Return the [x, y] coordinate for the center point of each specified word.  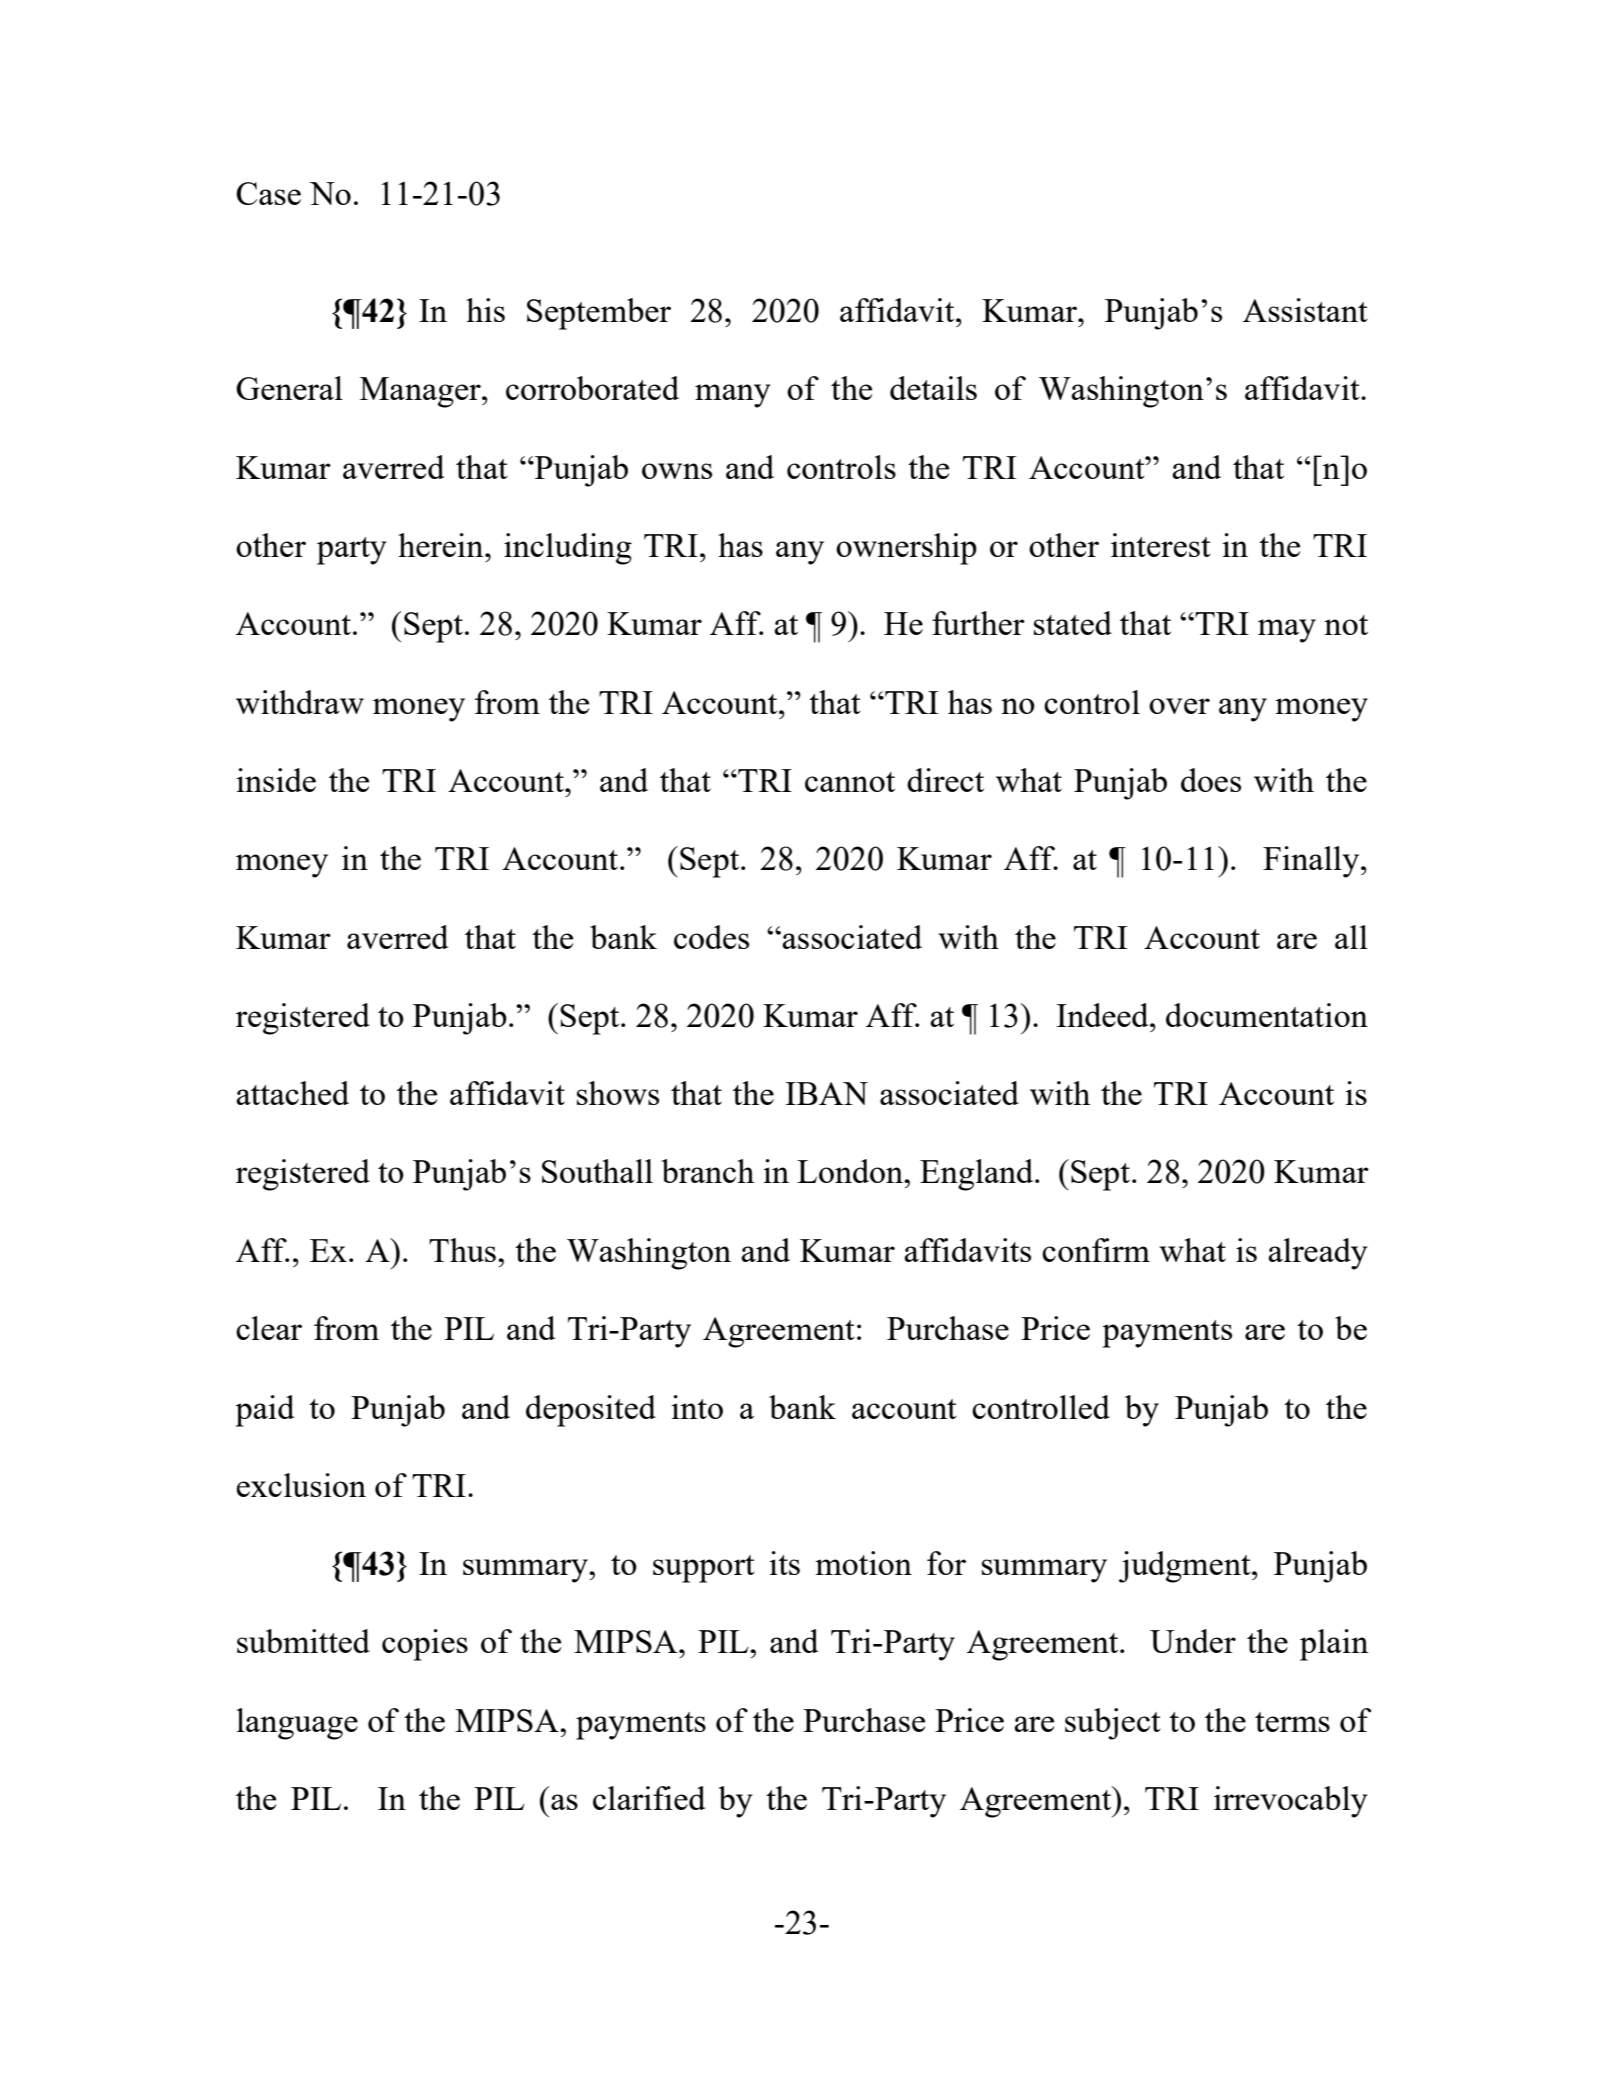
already [1318, 1254]
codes [711, 937]
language [297, 1724]
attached [292, 1093]
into [697, 1407]
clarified [649, 1798]
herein [442, 545]
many [733, 396]
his [485, 310]
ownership [906, 549]
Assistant [1305, 310]
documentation [1267, 1015]
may [1287, 631]
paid [264, 1411]
